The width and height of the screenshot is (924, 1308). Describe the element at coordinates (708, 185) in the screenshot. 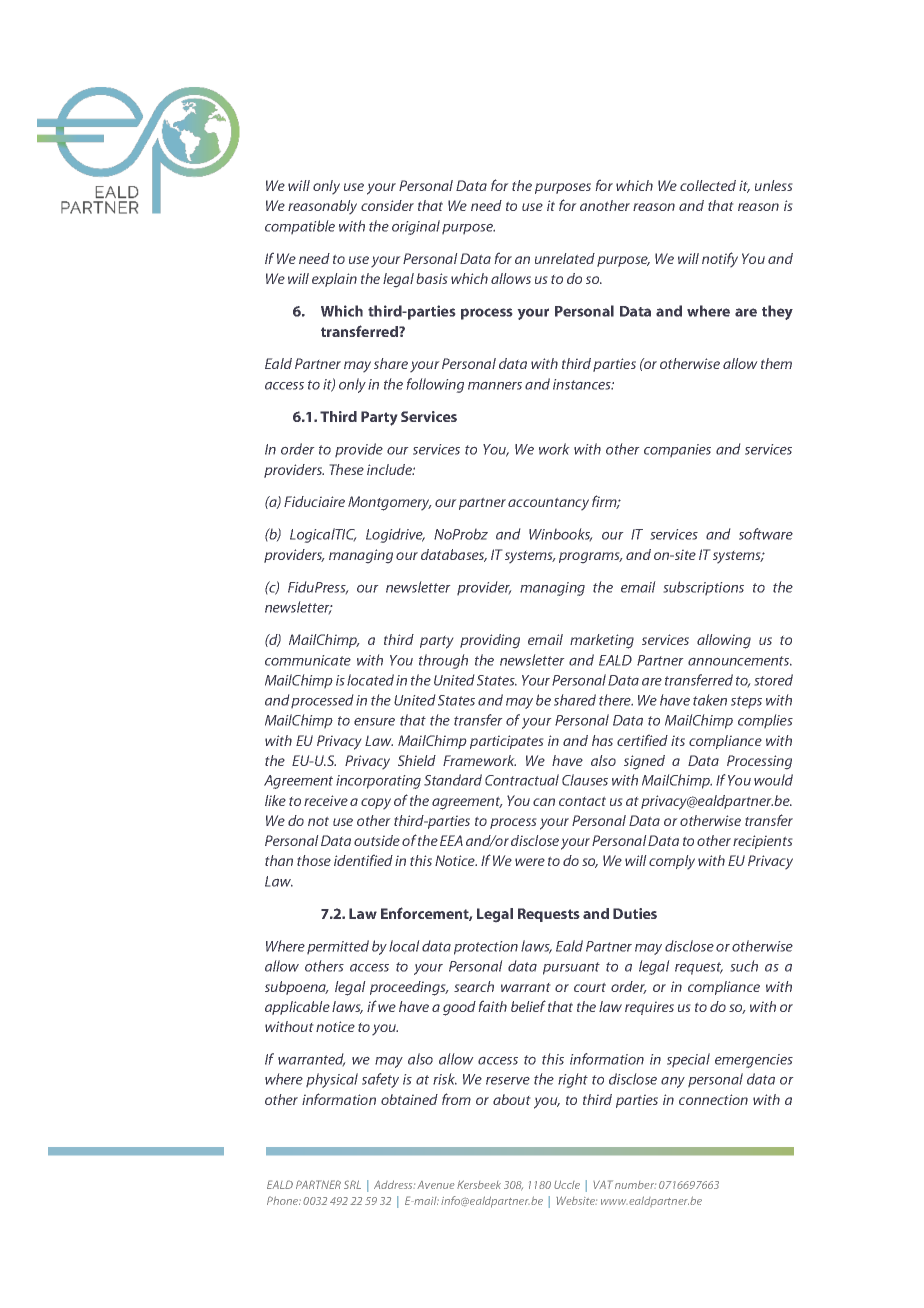

I see `collected` at that location.
